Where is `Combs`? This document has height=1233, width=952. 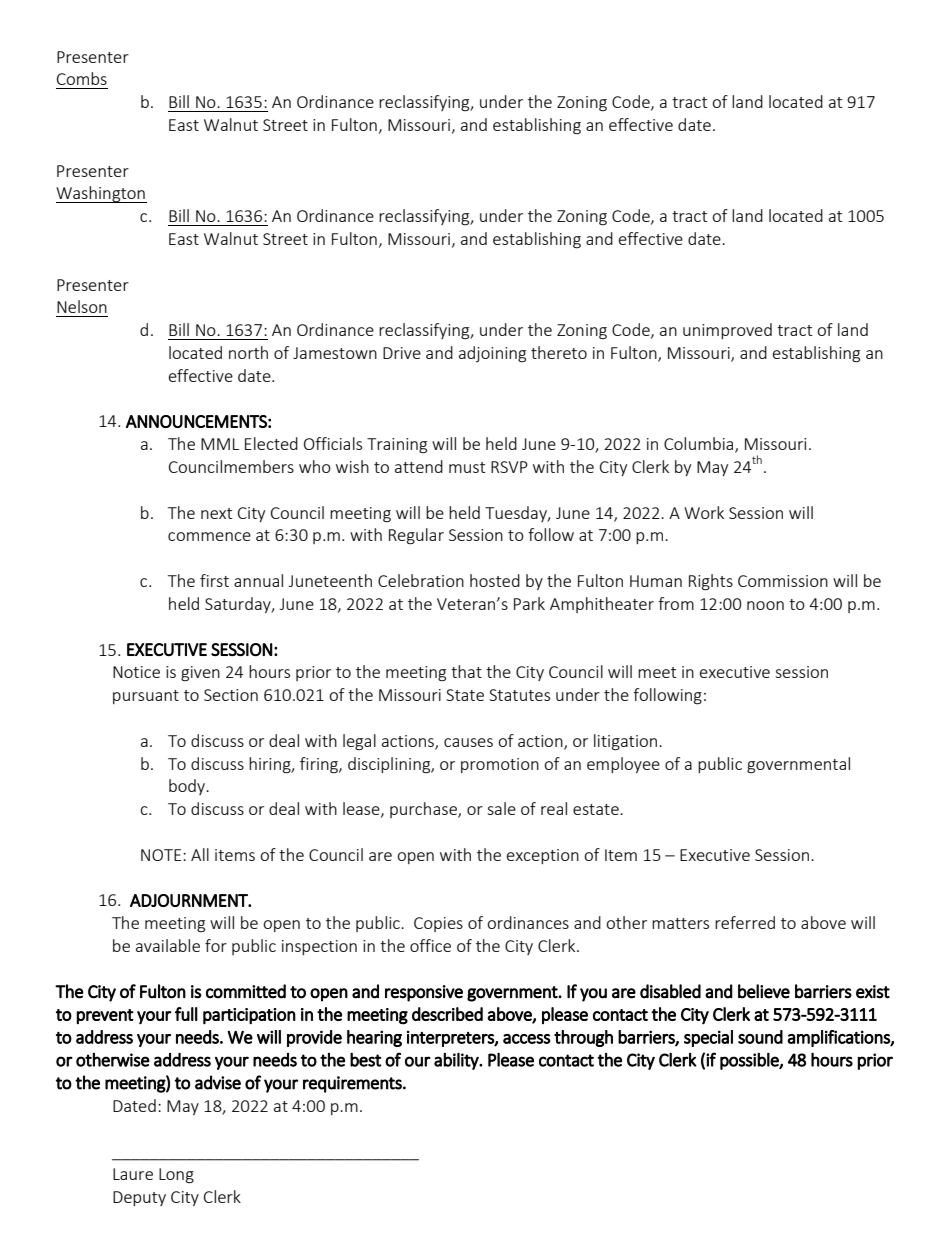 Combs is located at coordinates (82, 78).
